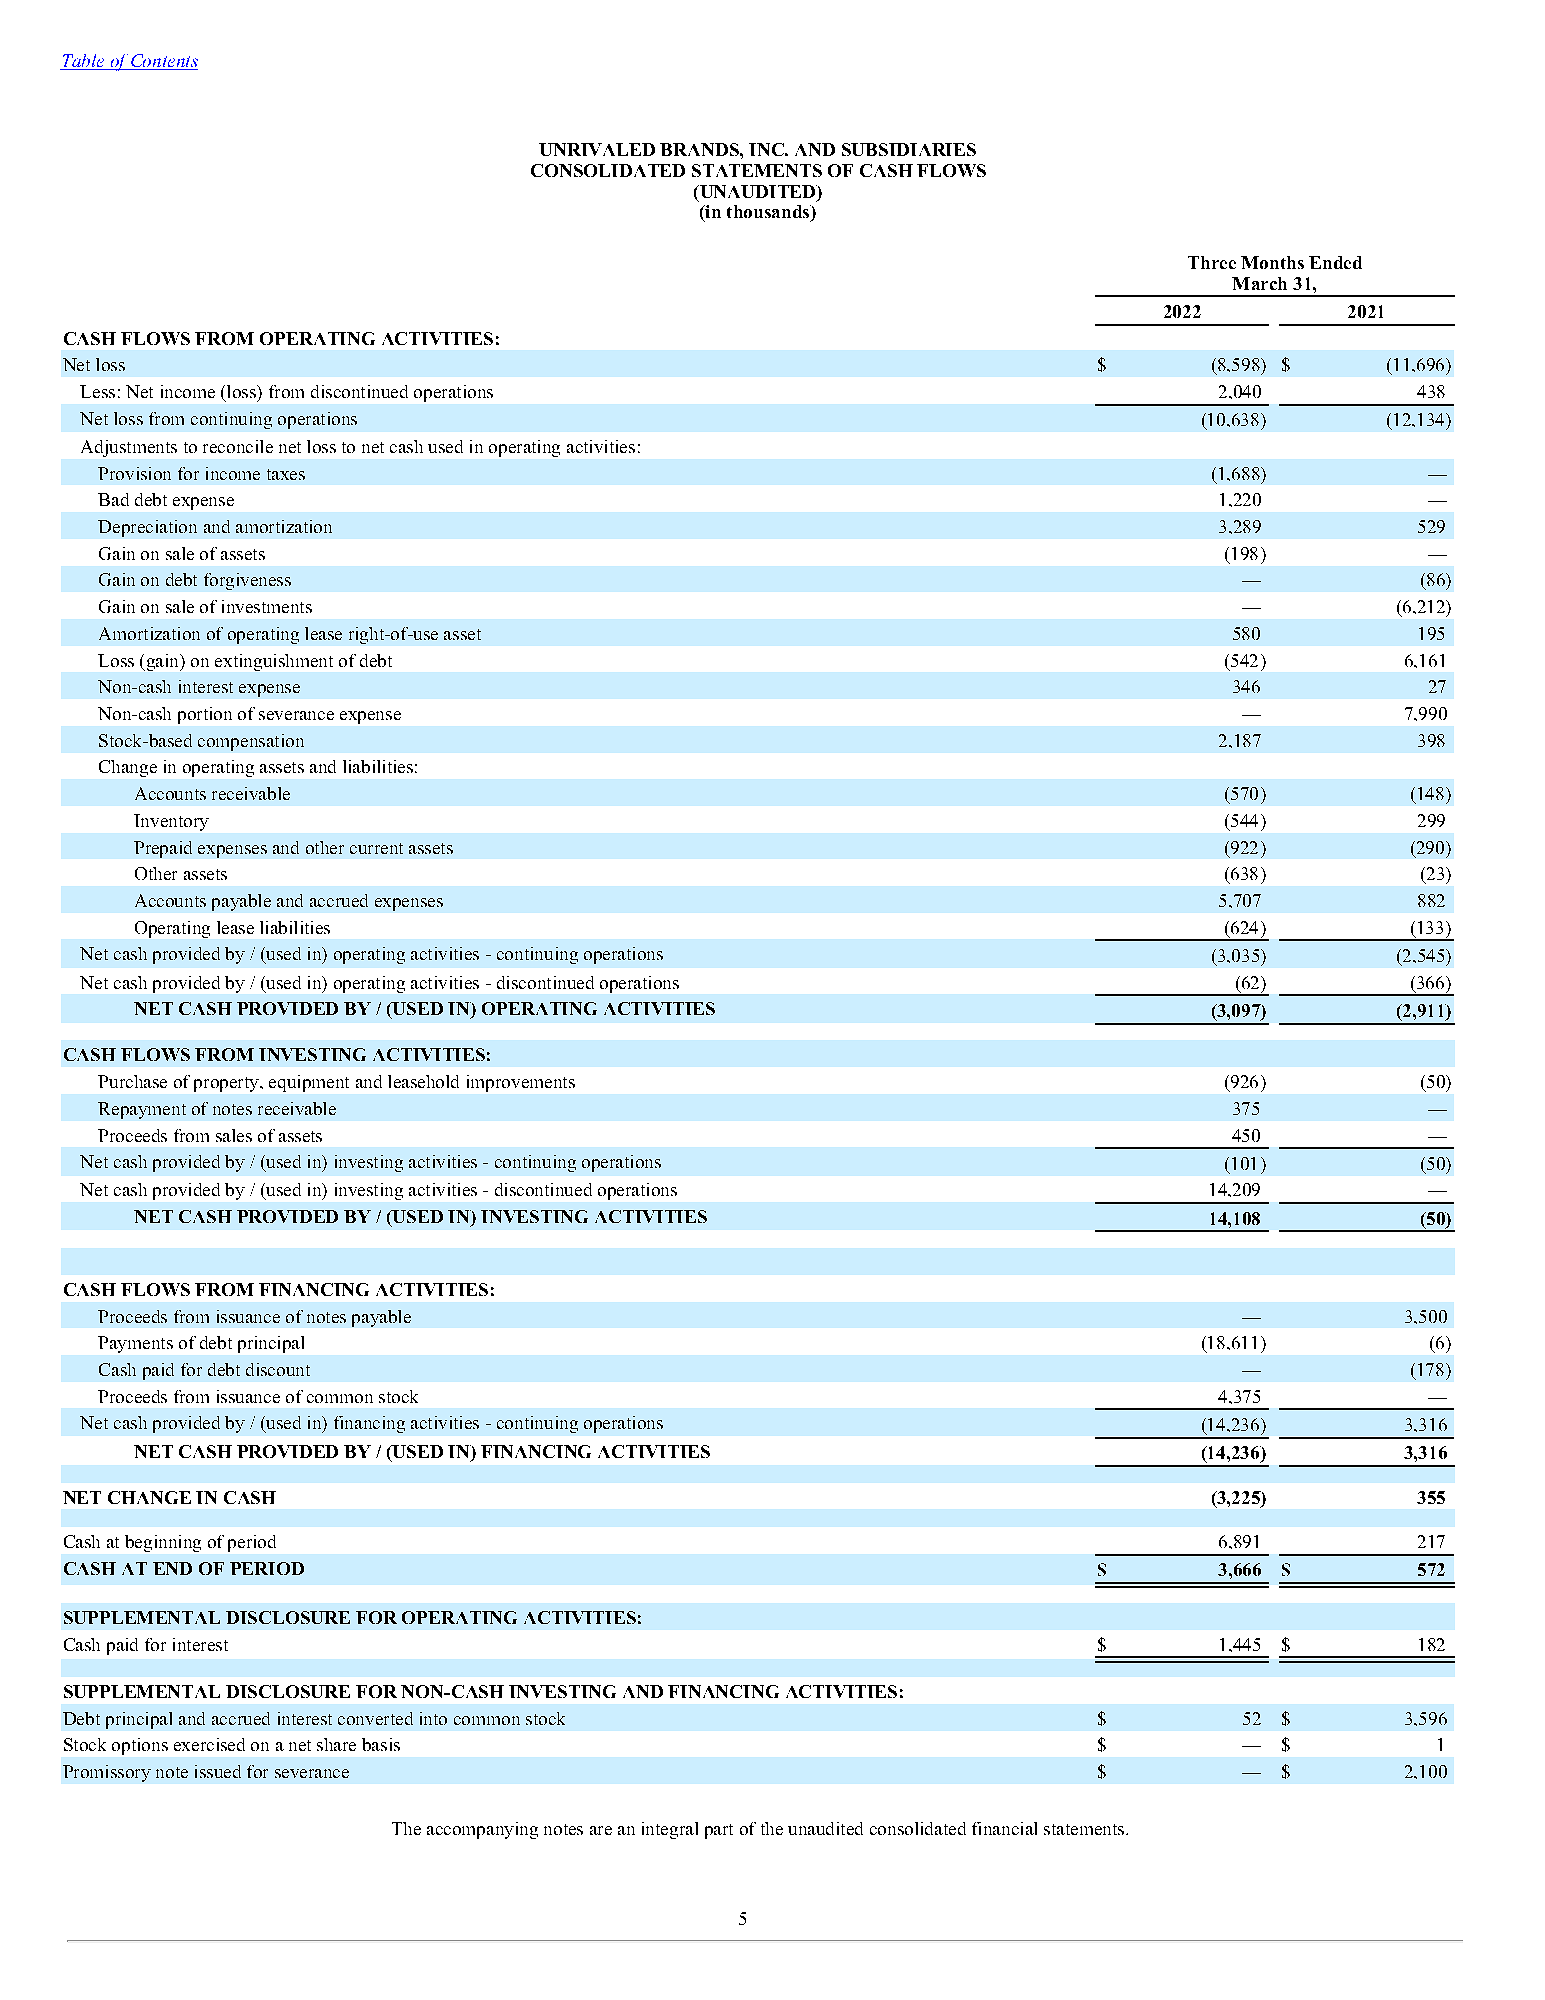 The image size is (1545, 2000). I want to click on Inventory, so click(171, 822).
